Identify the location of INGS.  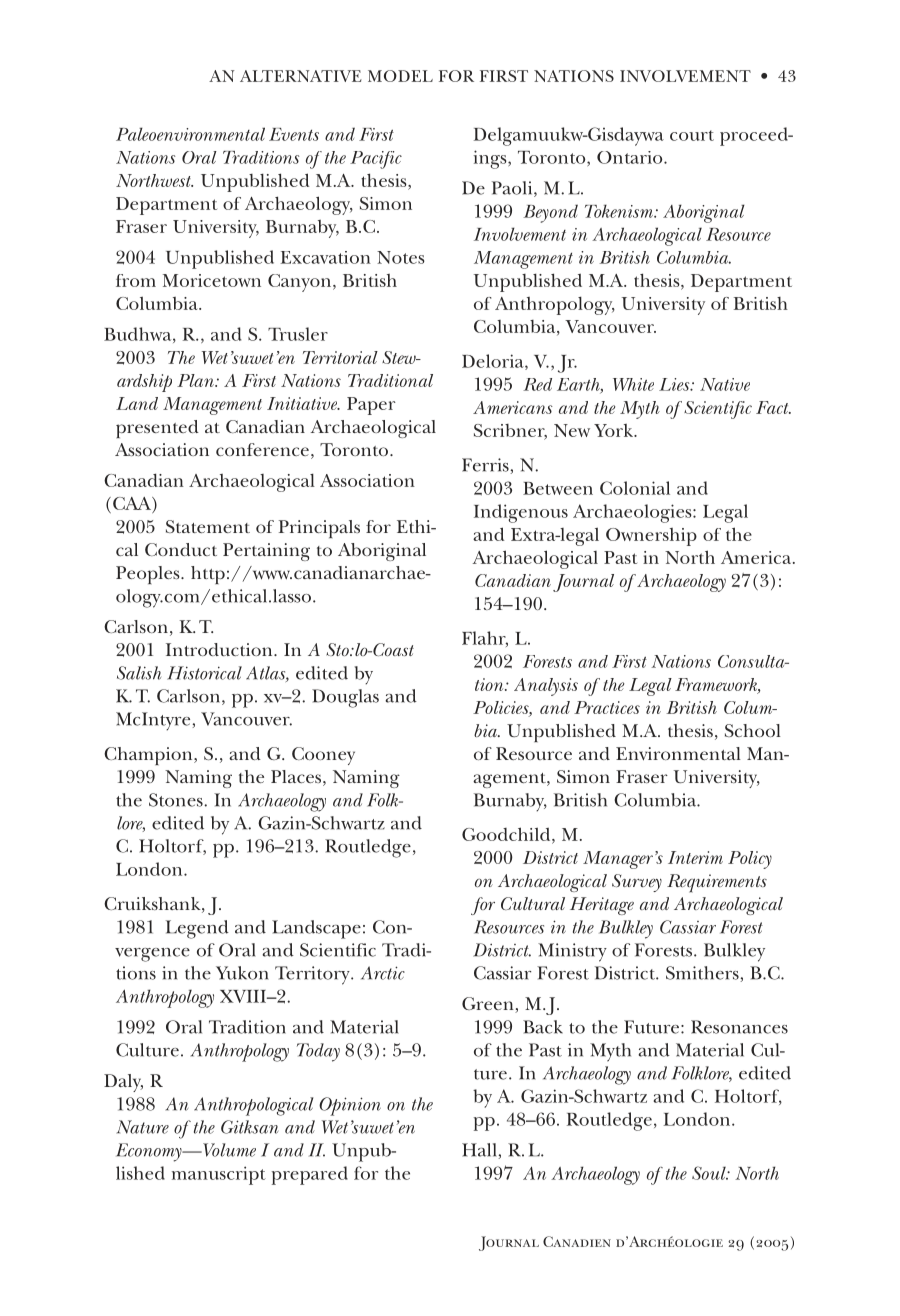
(491, 159).
